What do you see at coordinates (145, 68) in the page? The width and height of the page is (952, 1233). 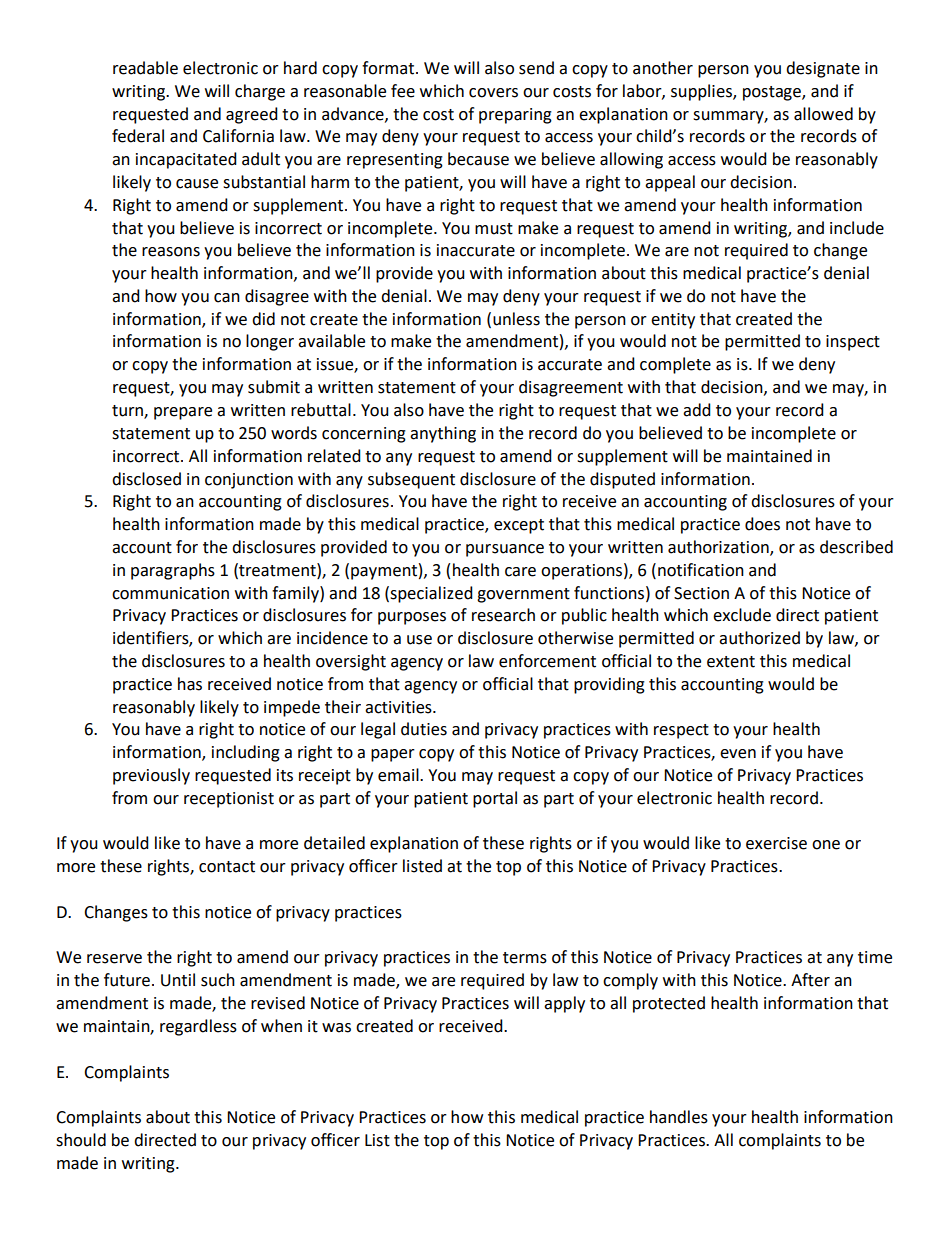 I see `readable` at bounding box center [145, 68].
